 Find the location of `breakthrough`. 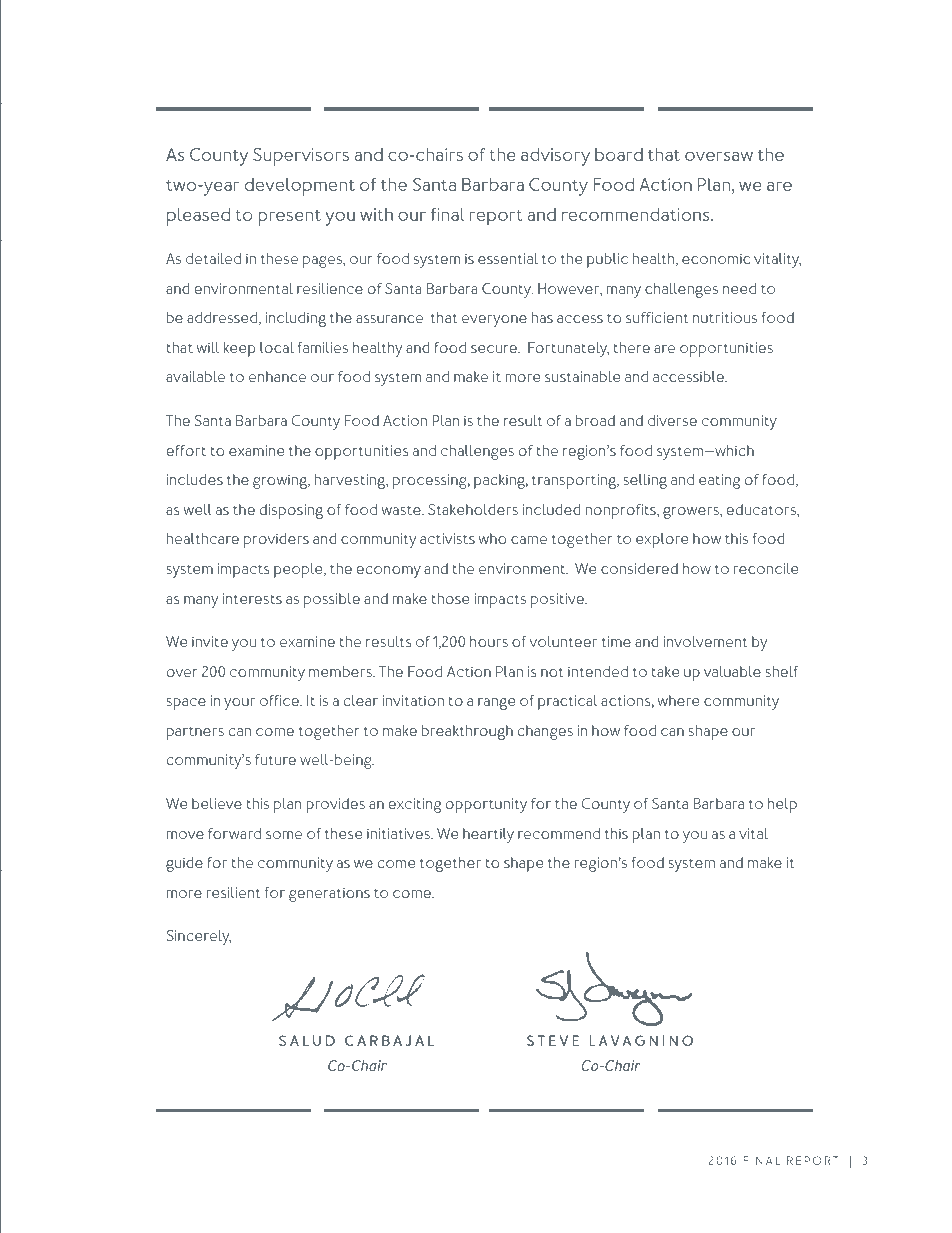

breakthrough is located at coordinates (467, 732).
